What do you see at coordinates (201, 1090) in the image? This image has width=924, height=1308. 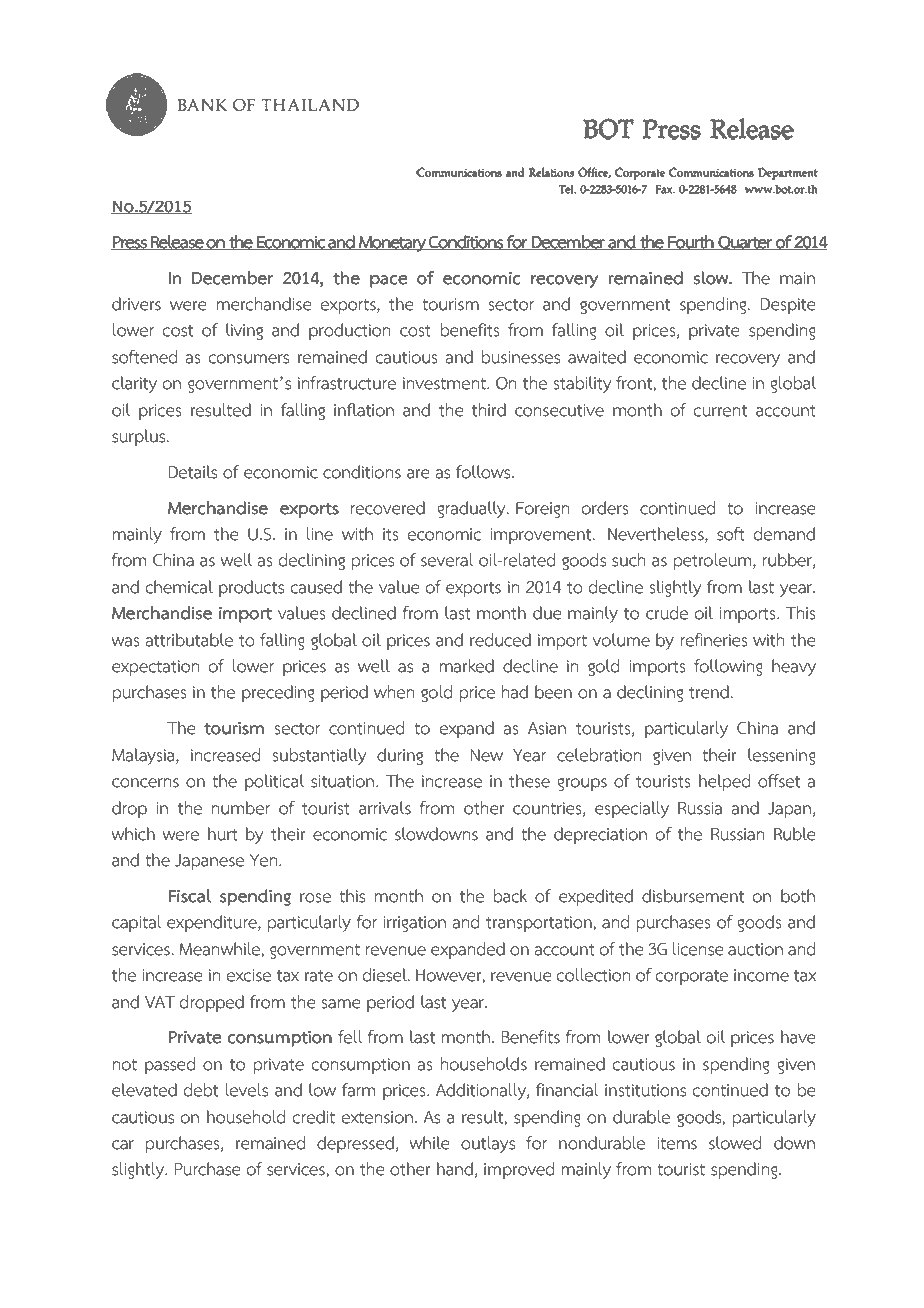 I see `debt` at bounding box center [201, 1090].
